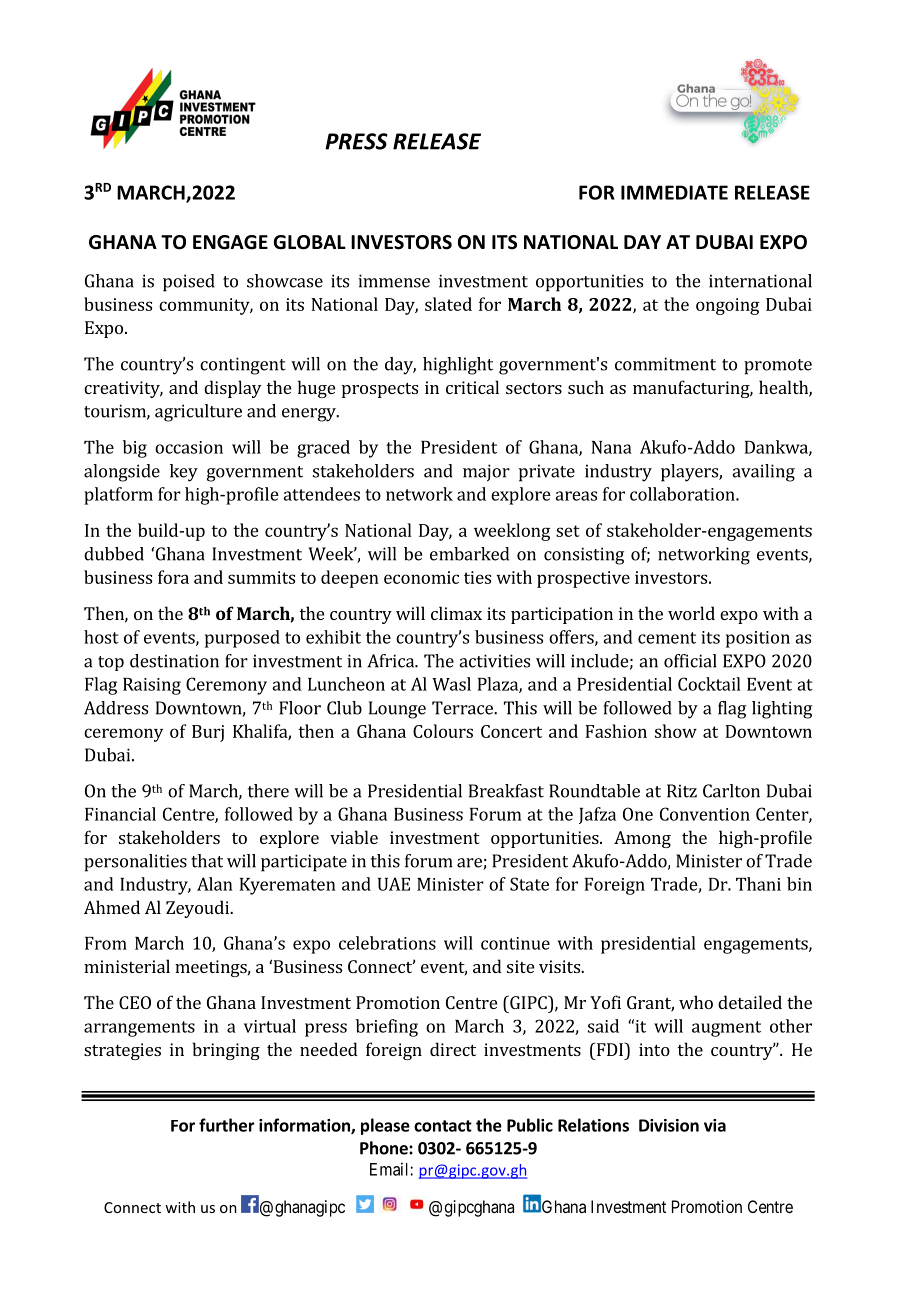  Describe the element at coordinates (443, 1126) in the screenshot. I see `contact` at that location.
